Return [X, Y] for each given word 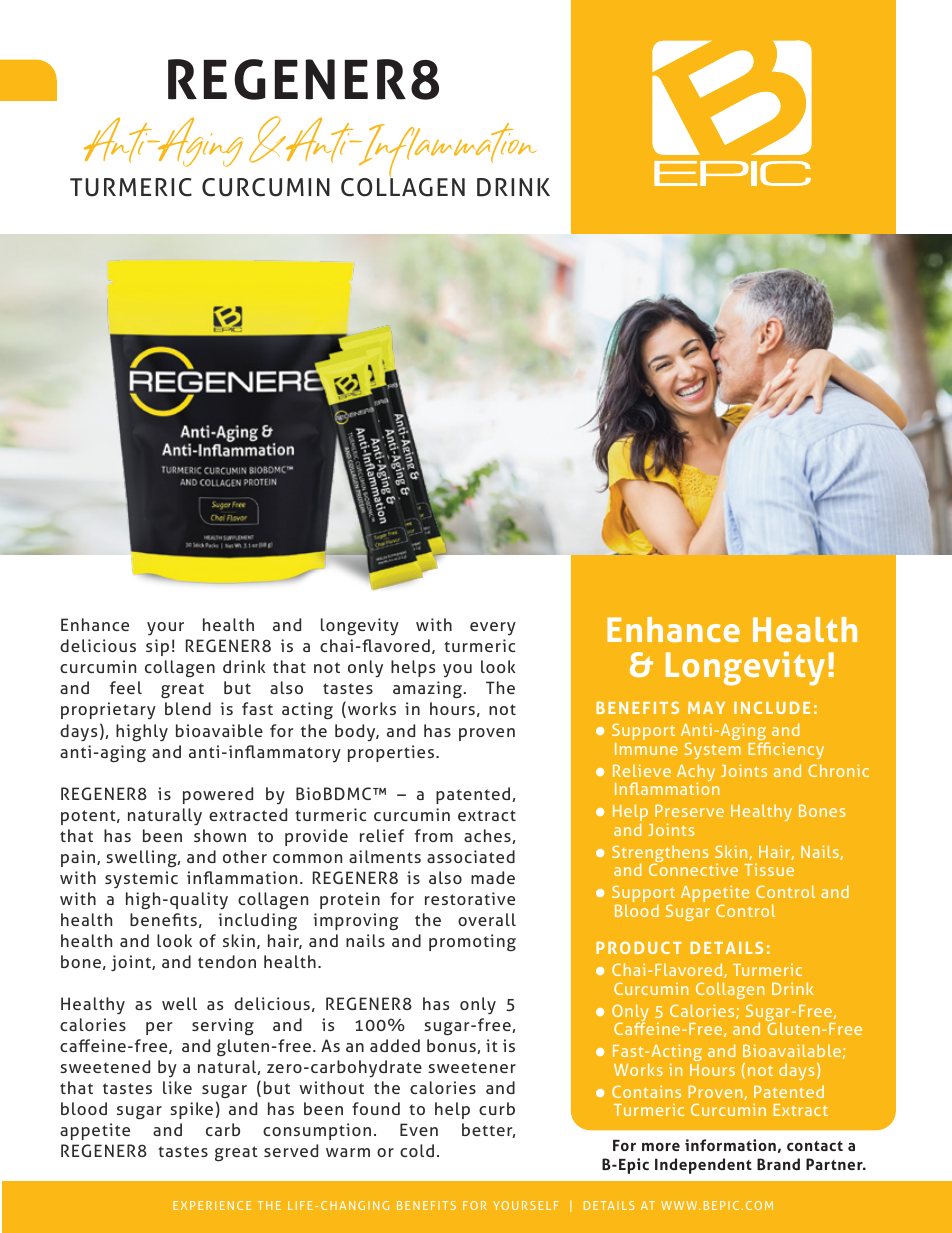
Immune [646, 749]
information [730, 1145]
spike [191, 1110]
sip [157, 647]
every [493, 629]
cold [417, 1150]
